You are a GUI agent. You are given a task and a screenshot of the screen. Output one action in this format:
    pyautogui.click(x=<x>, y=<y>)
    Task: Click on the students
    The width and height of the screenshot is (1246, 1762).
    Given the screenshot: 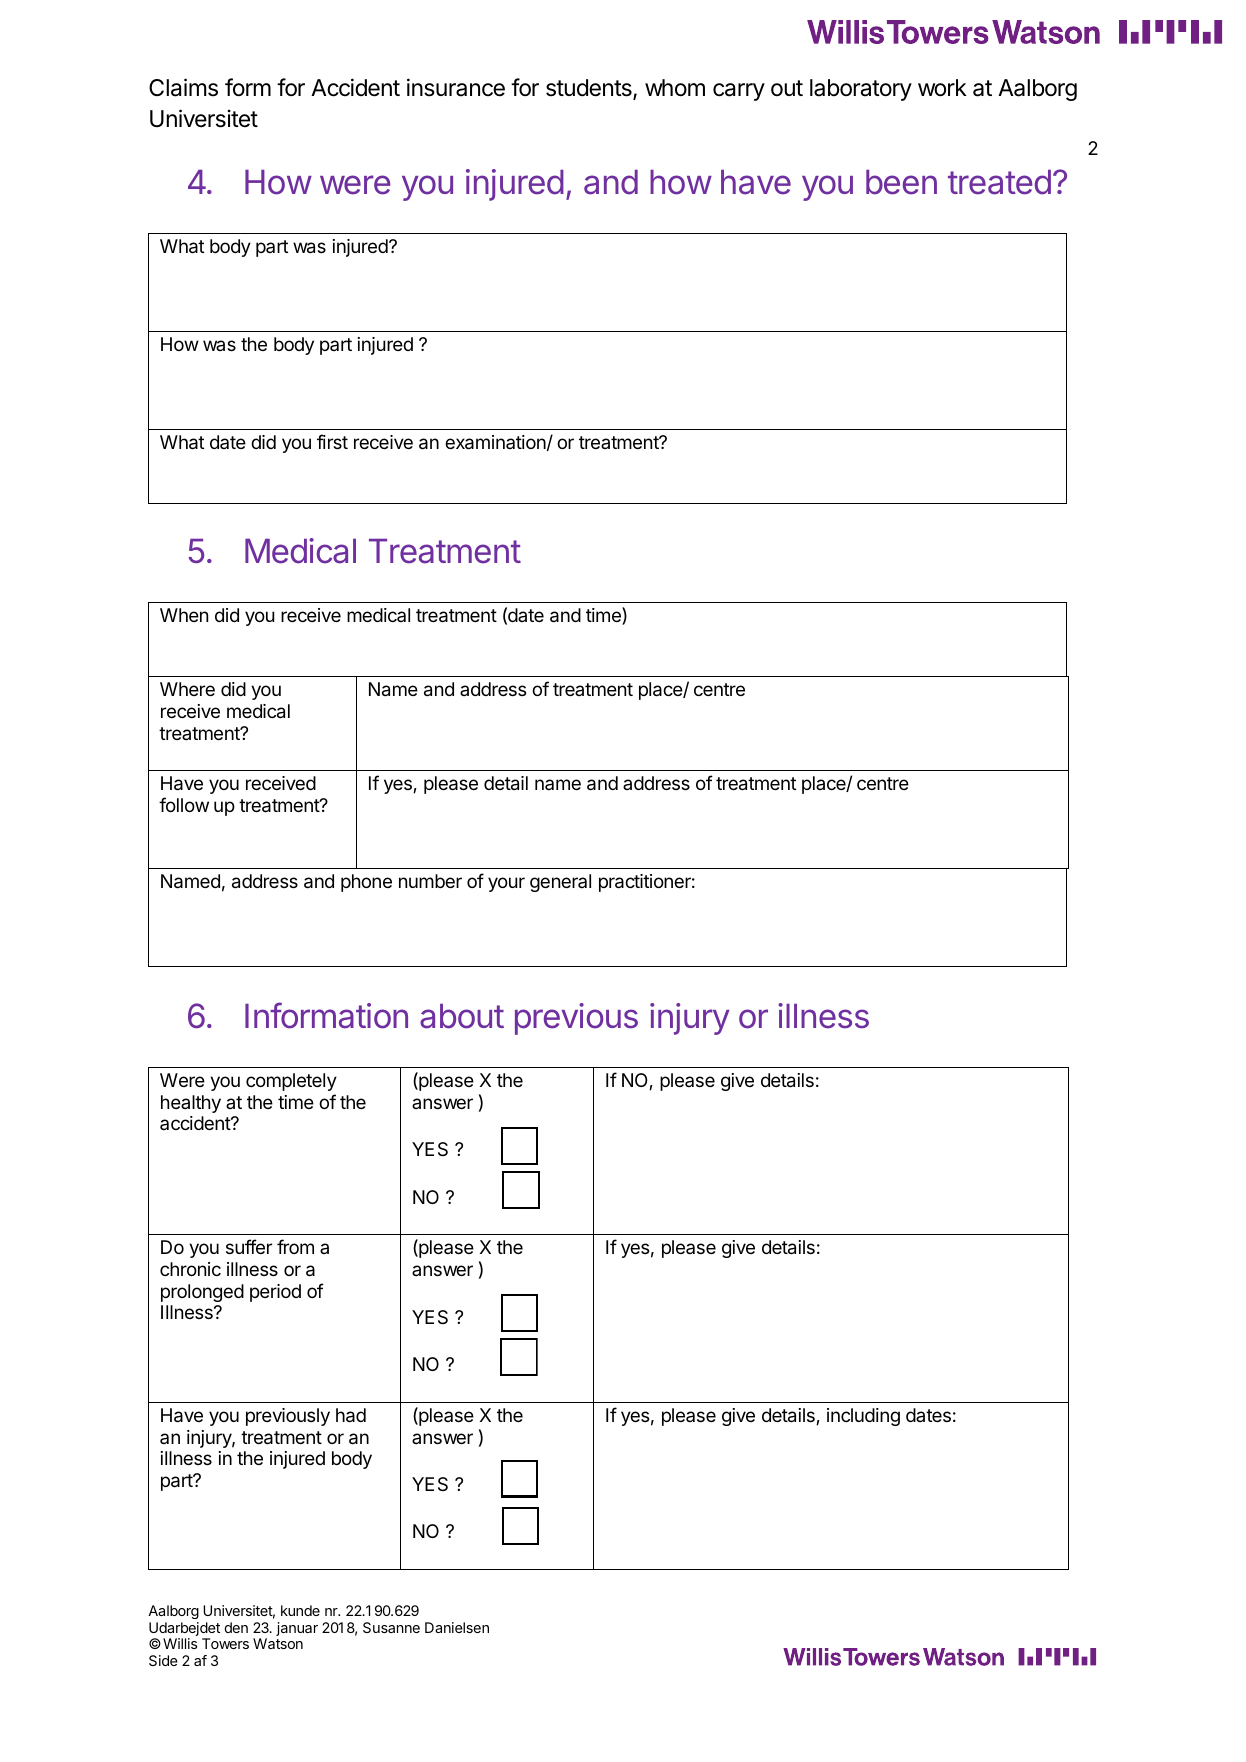 What is the action you would take?
    pyautogui.click(x=590, y=89)
